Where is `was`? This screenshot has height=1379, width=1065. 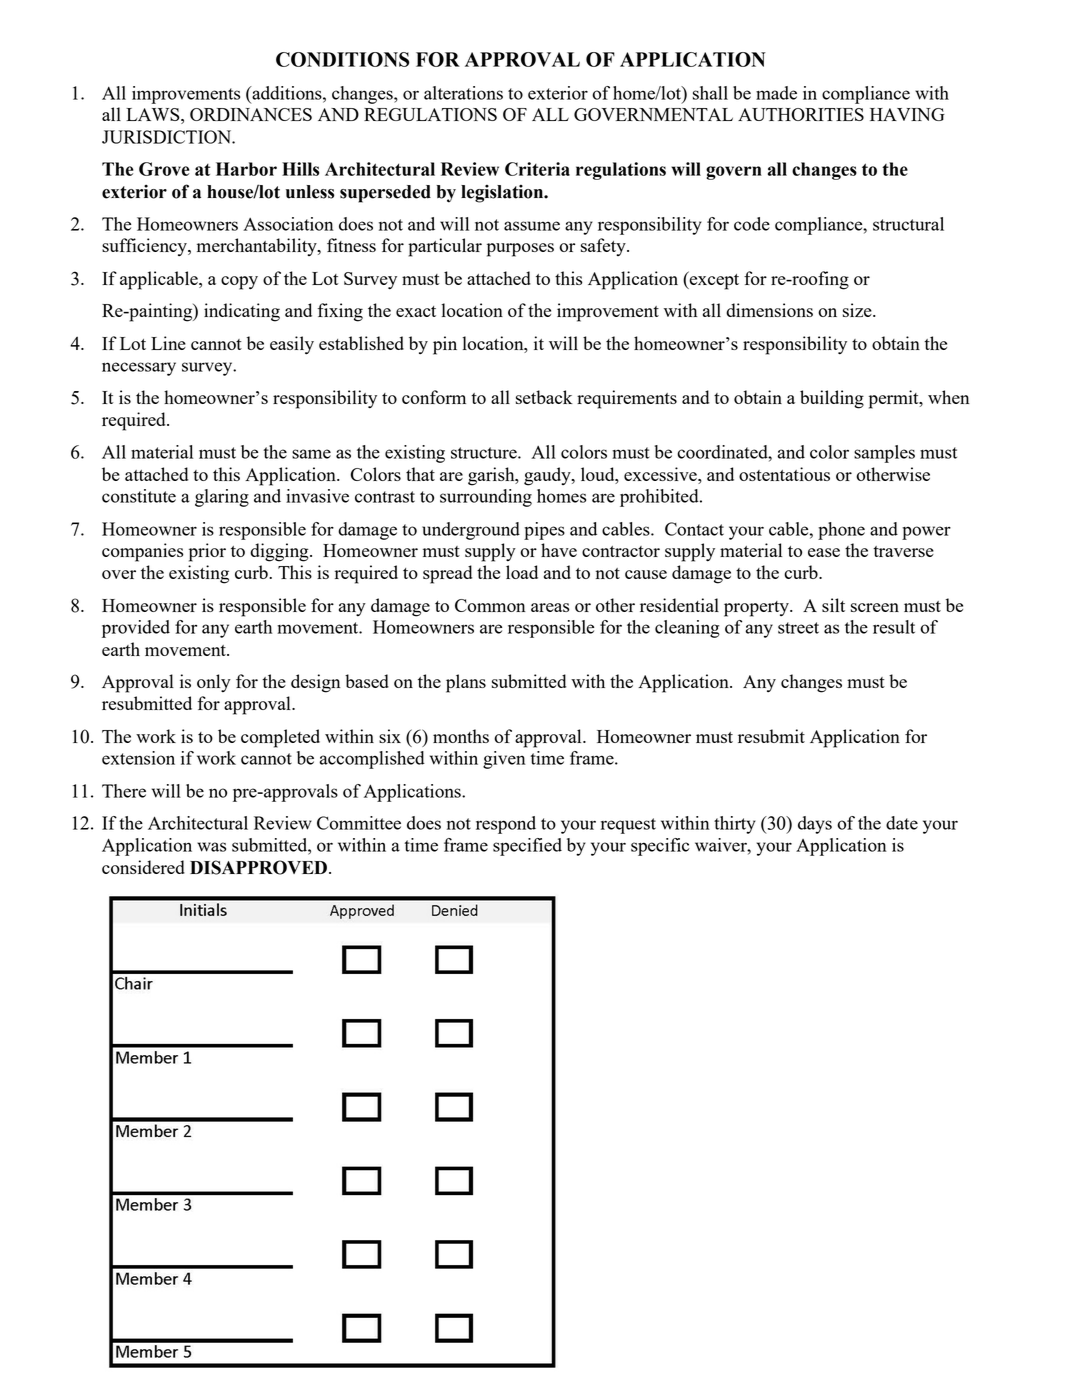
was is located at coordinates (211, 847).
